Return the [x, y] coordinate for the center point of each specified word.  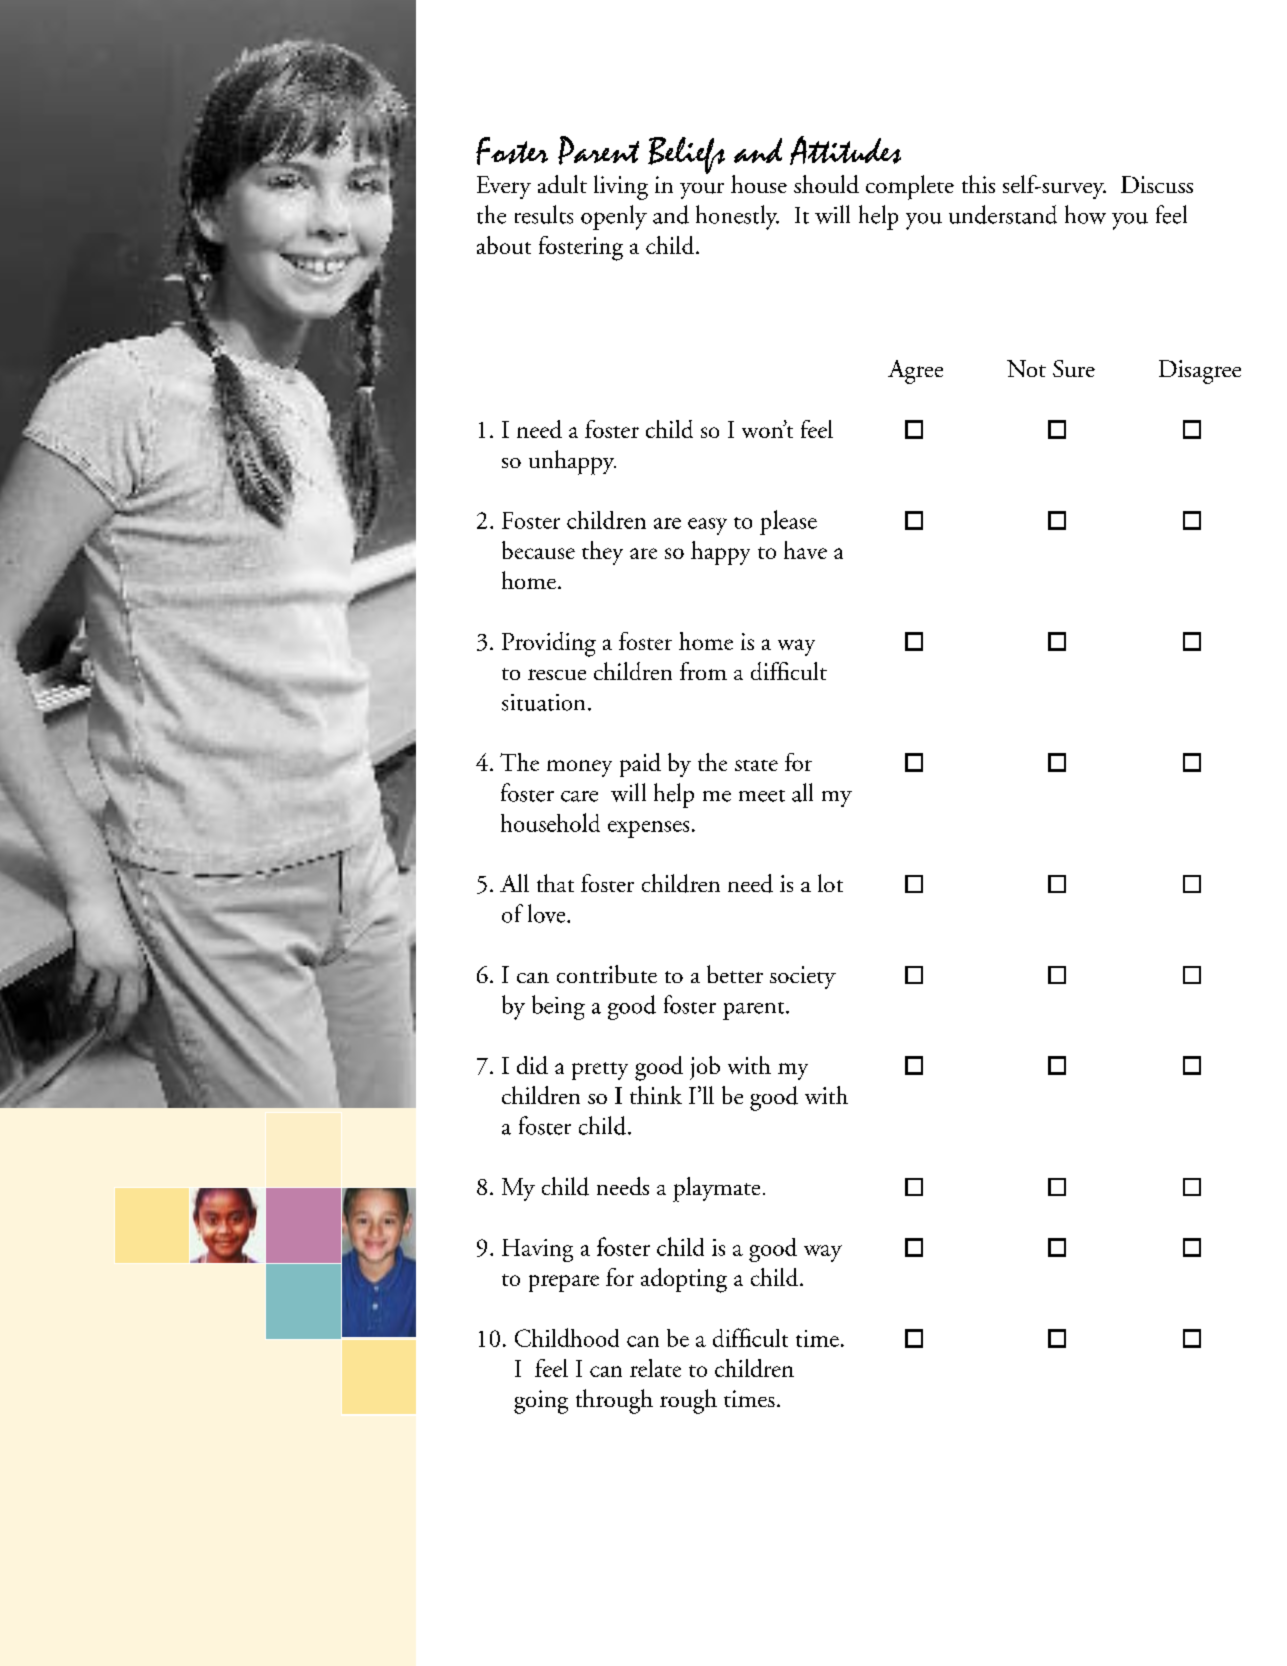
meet [762, 796]
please [788, 522]
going [541, 1402]
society [803, 977]
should [826, 184]
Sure [1074, 368]
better [735, 974]
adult [562, 184]
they [602, 553]
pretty [600, 1071]
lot [830, 883]
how [1085, 214]
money [579, 768]
